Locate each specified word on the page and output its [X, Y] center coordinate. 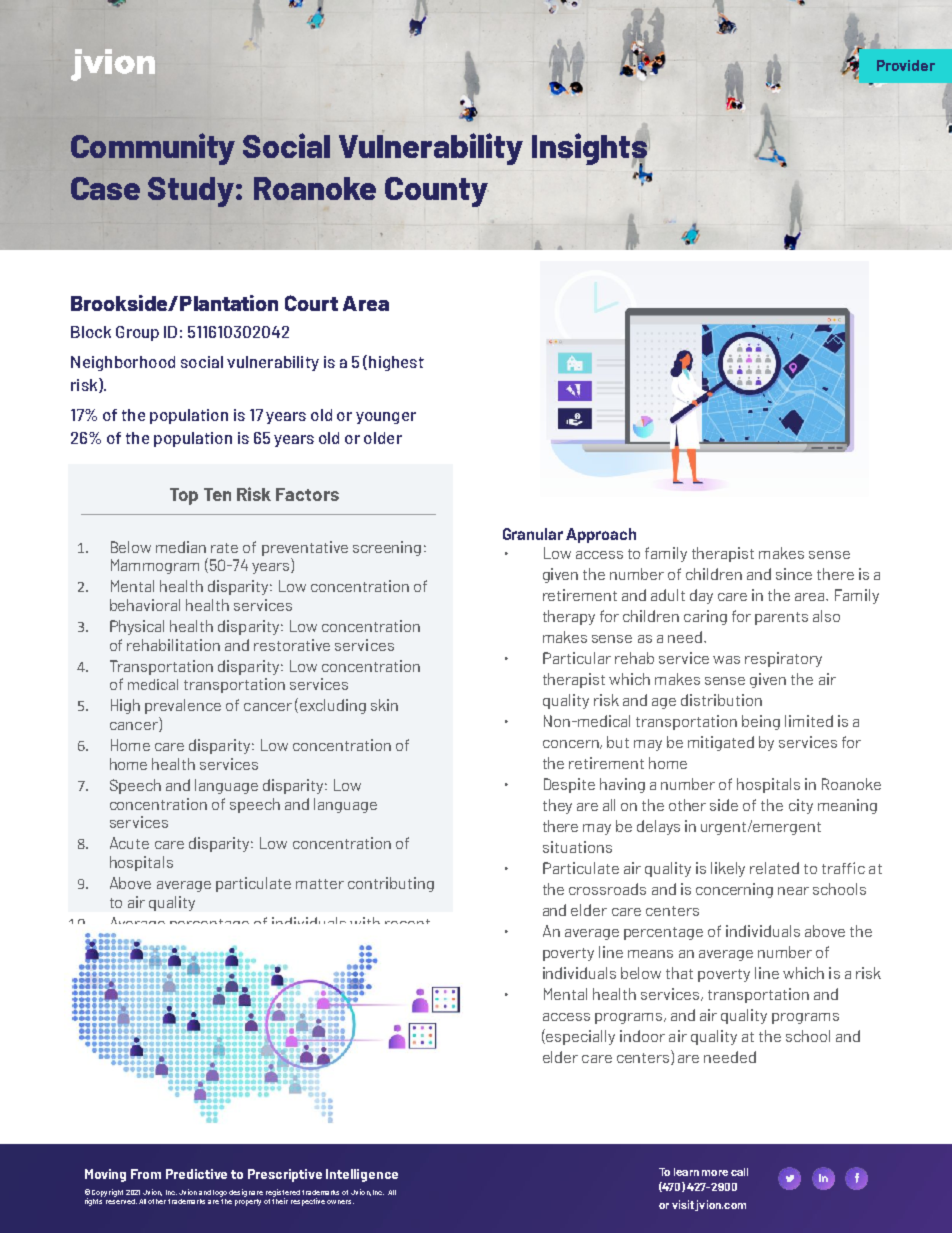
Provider [906, 65]
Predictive [196, 1174]
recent [407, 921]
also [826, 616]
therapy [569, 617]
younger [386, 418]
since [794, 574]
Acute [129, 843]
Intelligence [362, 1175]
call [739, 1172]
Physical [137, 627]
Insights [590, 150]
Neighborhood [123, 363]
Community [153, 149]
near [793, 891]
